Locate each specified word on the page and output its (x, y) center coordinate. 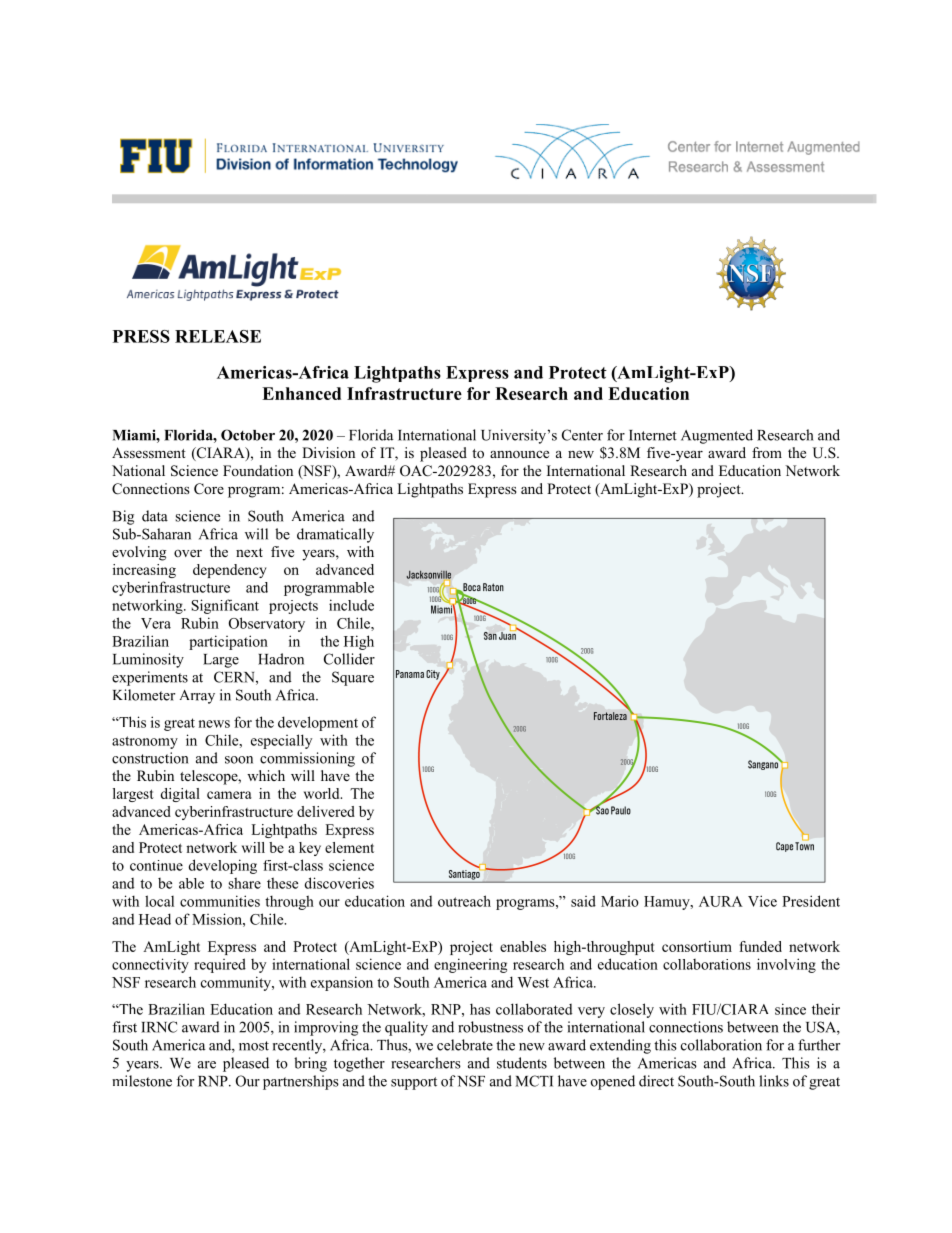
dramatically (335, 535)
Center (582, 435)
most (254, 1046)
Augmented (717, 436)
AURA (721, 901)
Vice (762, 901)
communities (220, 901)
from (767, 452)
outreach (464, 901)
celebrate (465, 1045)
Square (353, 678)
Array (197, 697)
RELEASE (218, 336)
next (249, 552)
